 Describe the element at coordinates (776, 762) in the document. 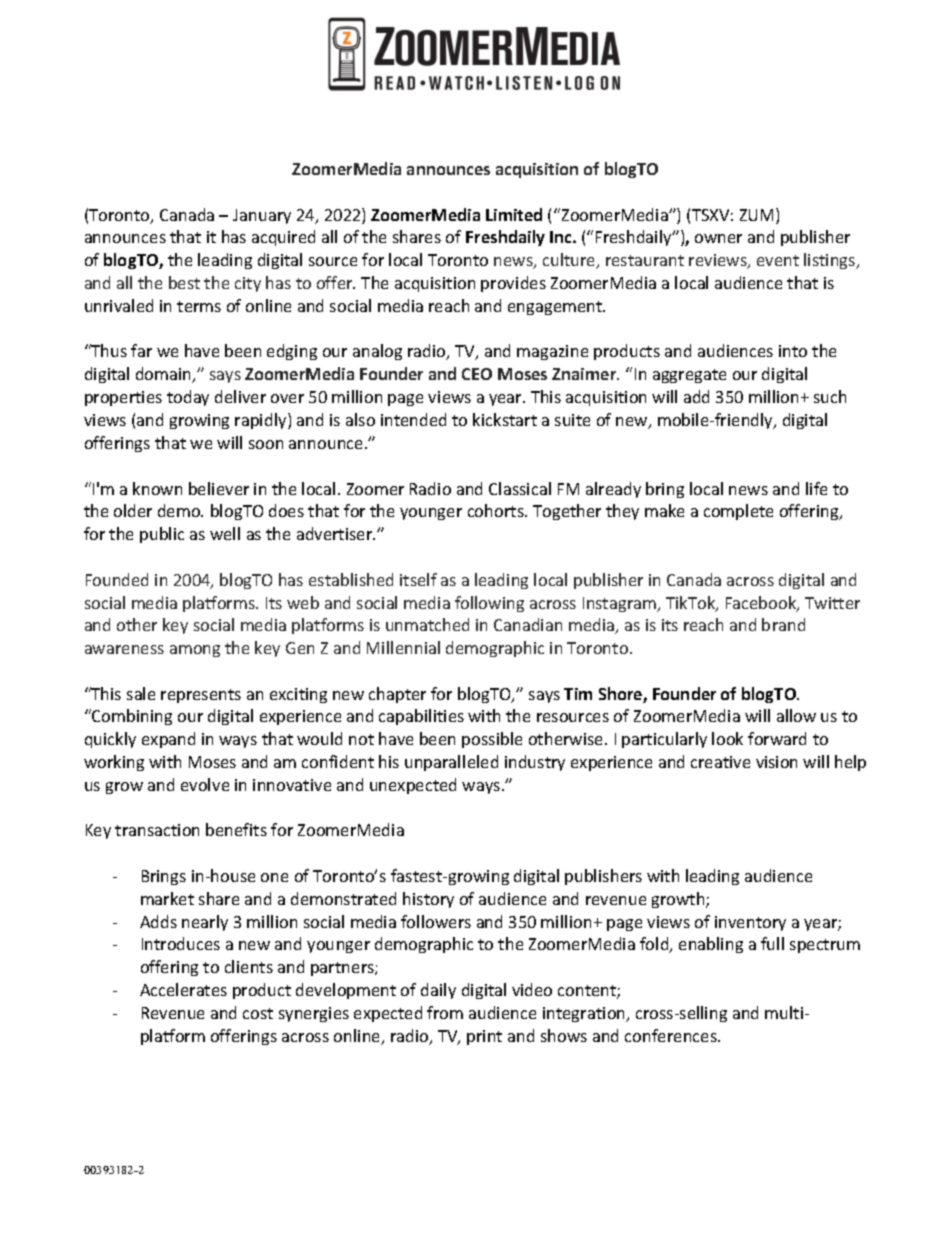

I see `vision` at that location.
